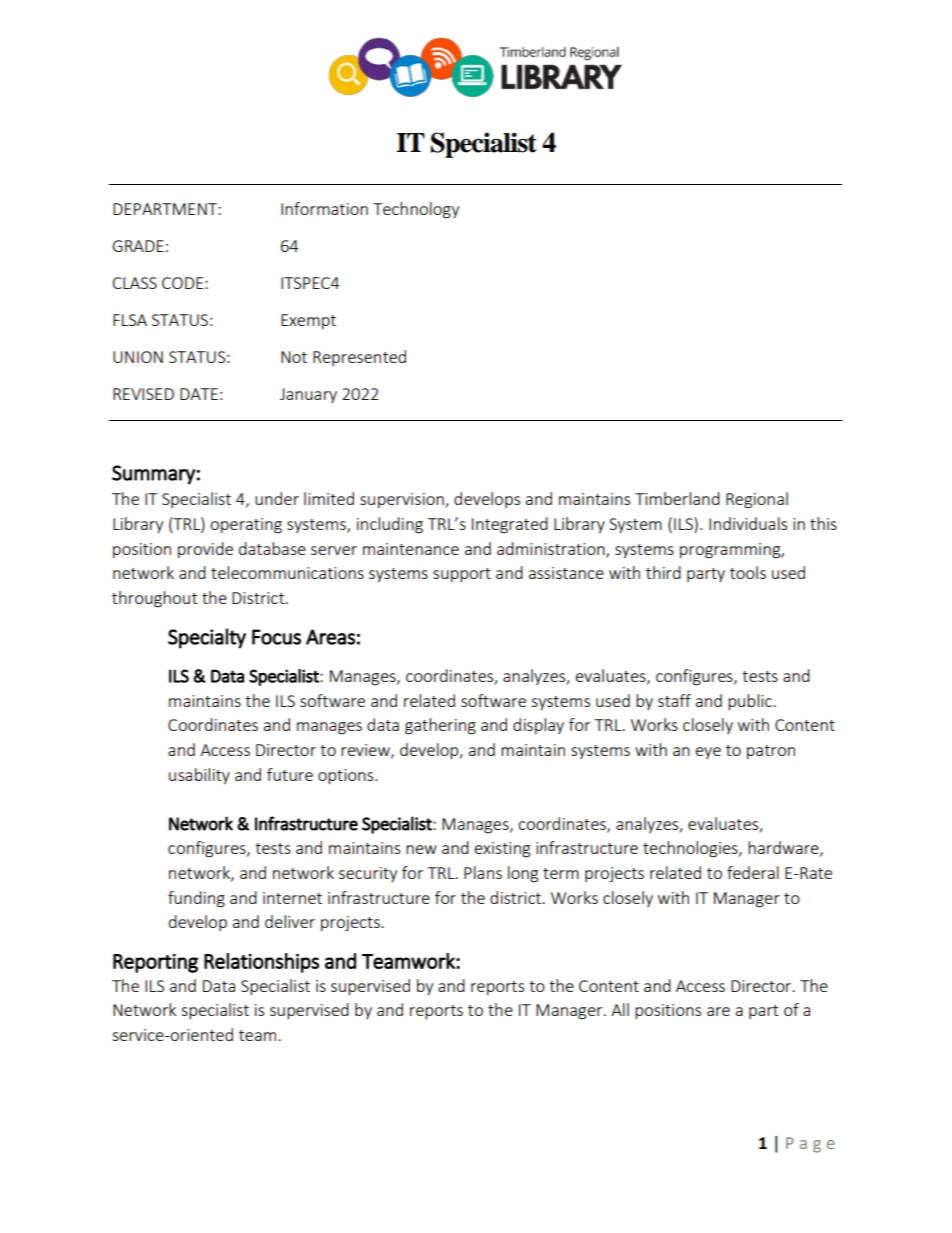 The image size is (952, 1233). I want to click on All, so click(620, 1009).
